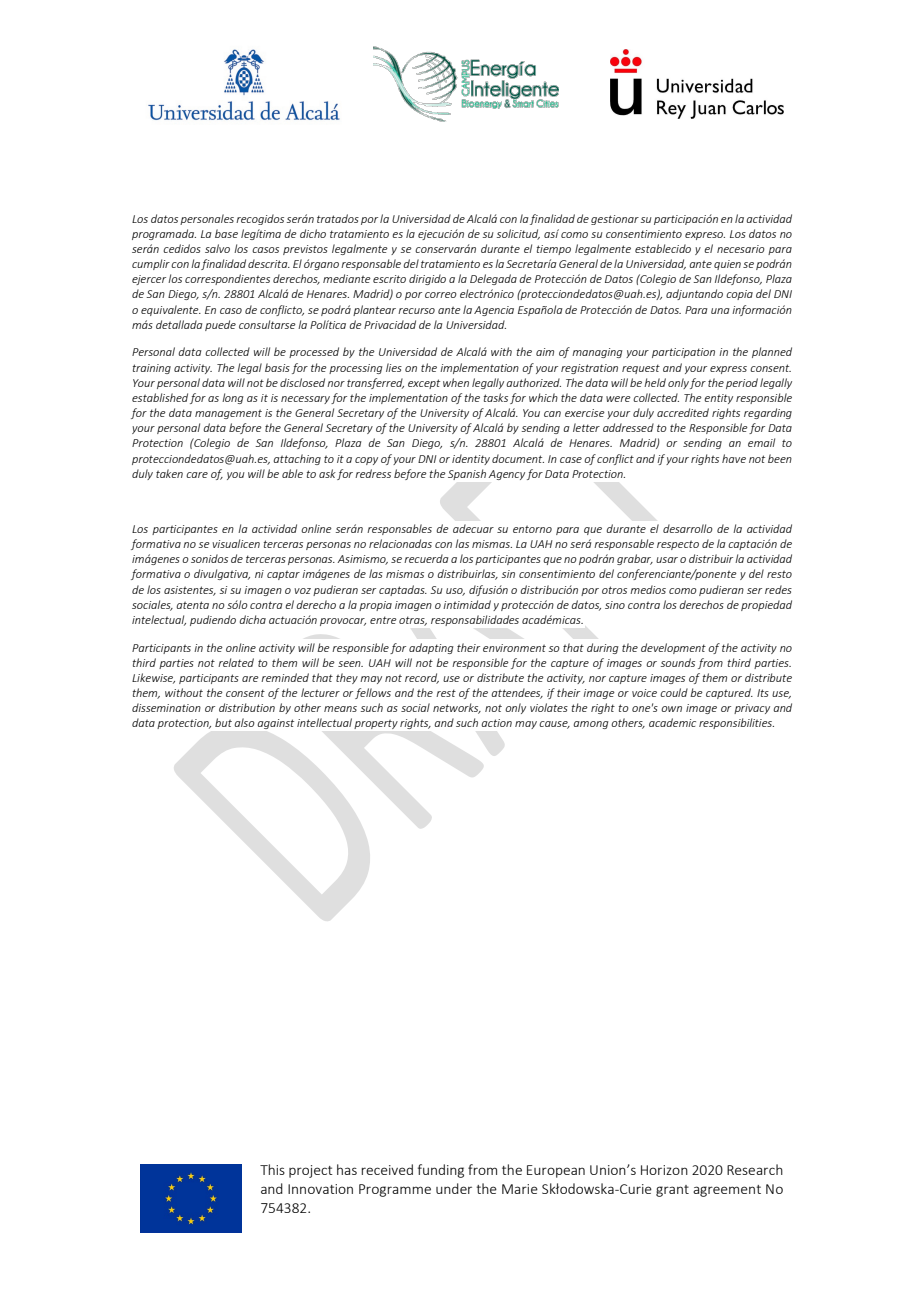  I want to click on salvo, so click(217, 248).
